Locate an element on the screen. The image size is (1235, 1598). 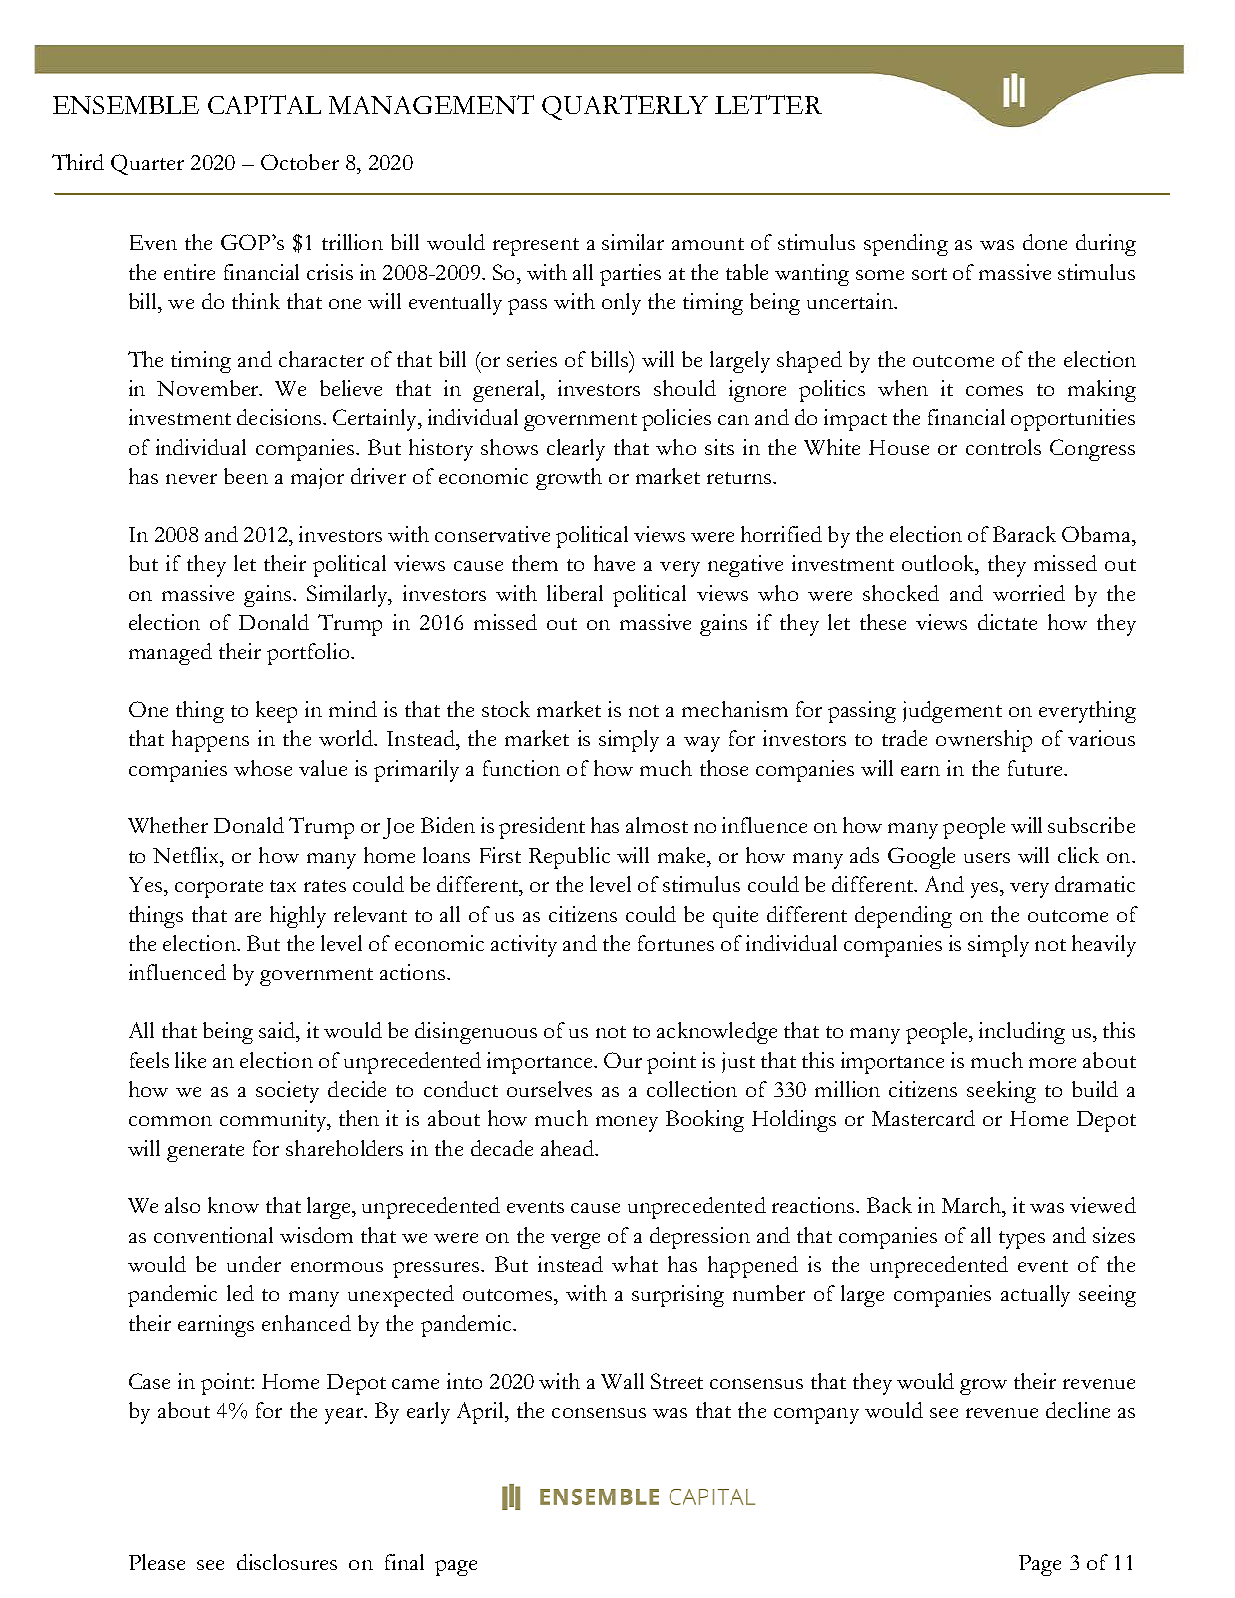
CAPITAL is located at coordinates (264, 104).
